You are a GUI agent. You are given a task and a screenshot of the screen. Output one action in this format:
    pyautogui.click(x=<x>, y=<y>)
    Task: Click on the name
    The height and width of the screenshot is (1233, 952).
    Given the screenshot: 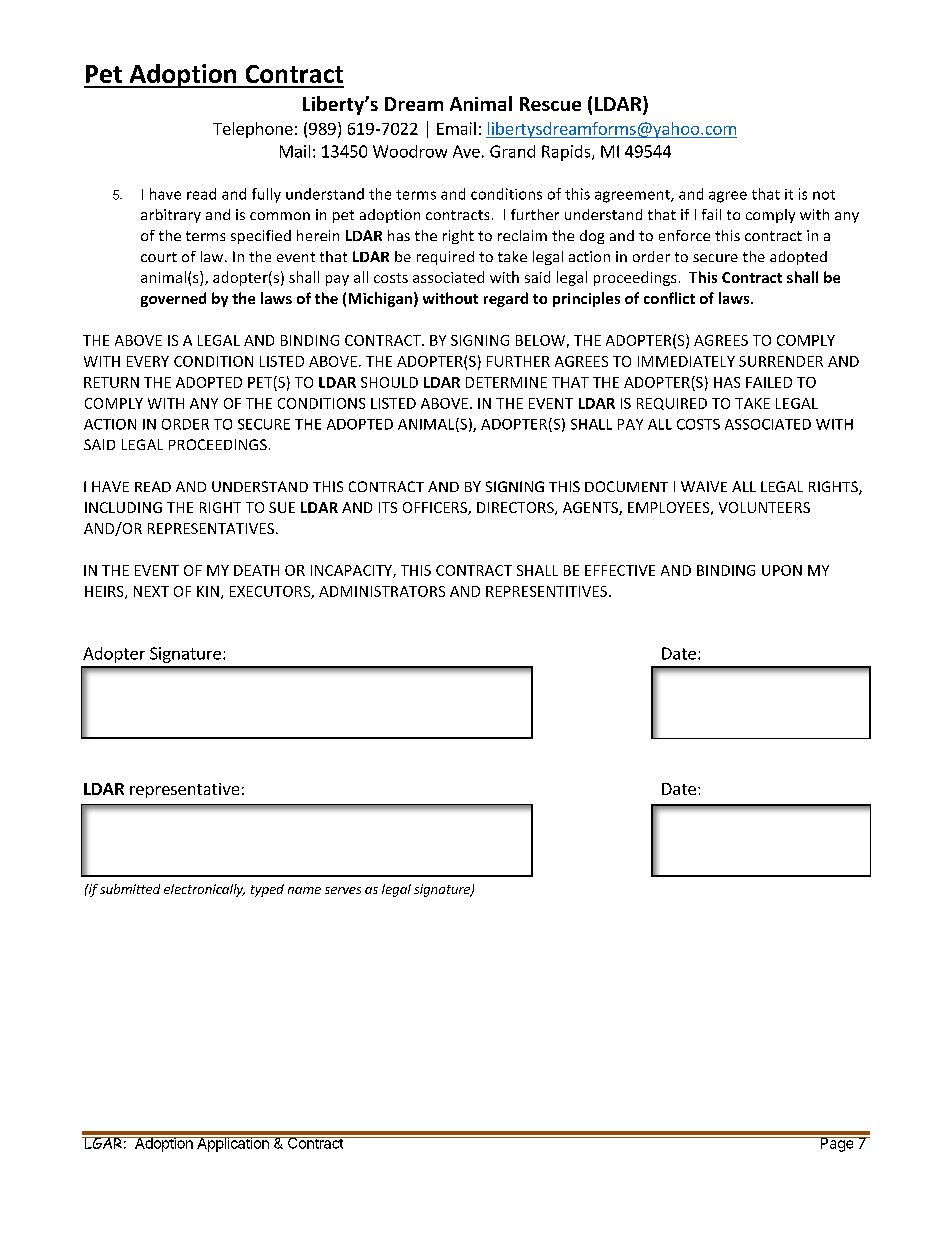 What is the action you would take?
    pyautogui.click(x=304, y=890)
